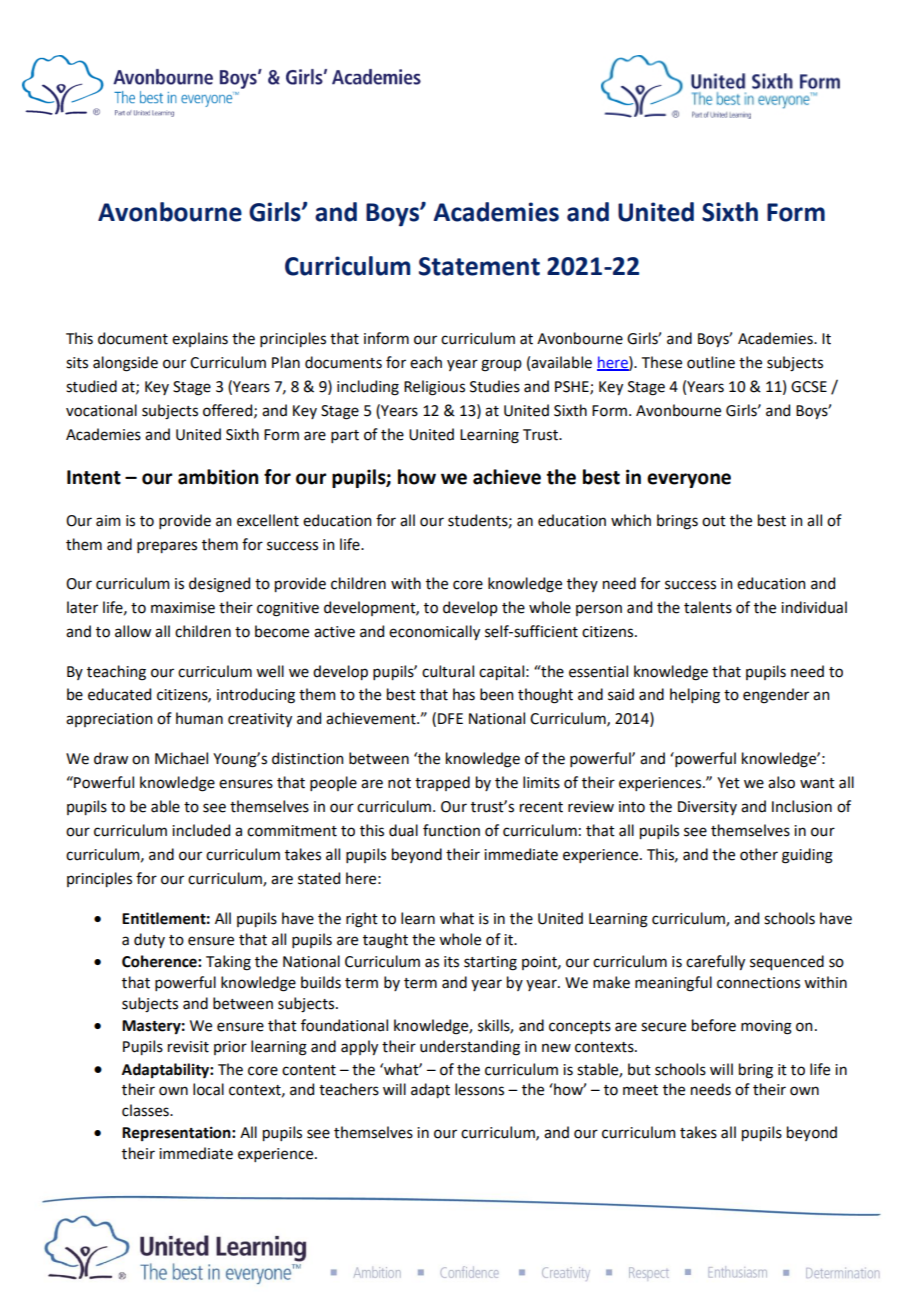 Image resolution: width=924 pixels, height=1308 pixels. What do you see at coordinates (464, 694) in the image?
I see `has` at bounding box center [464, 694].
